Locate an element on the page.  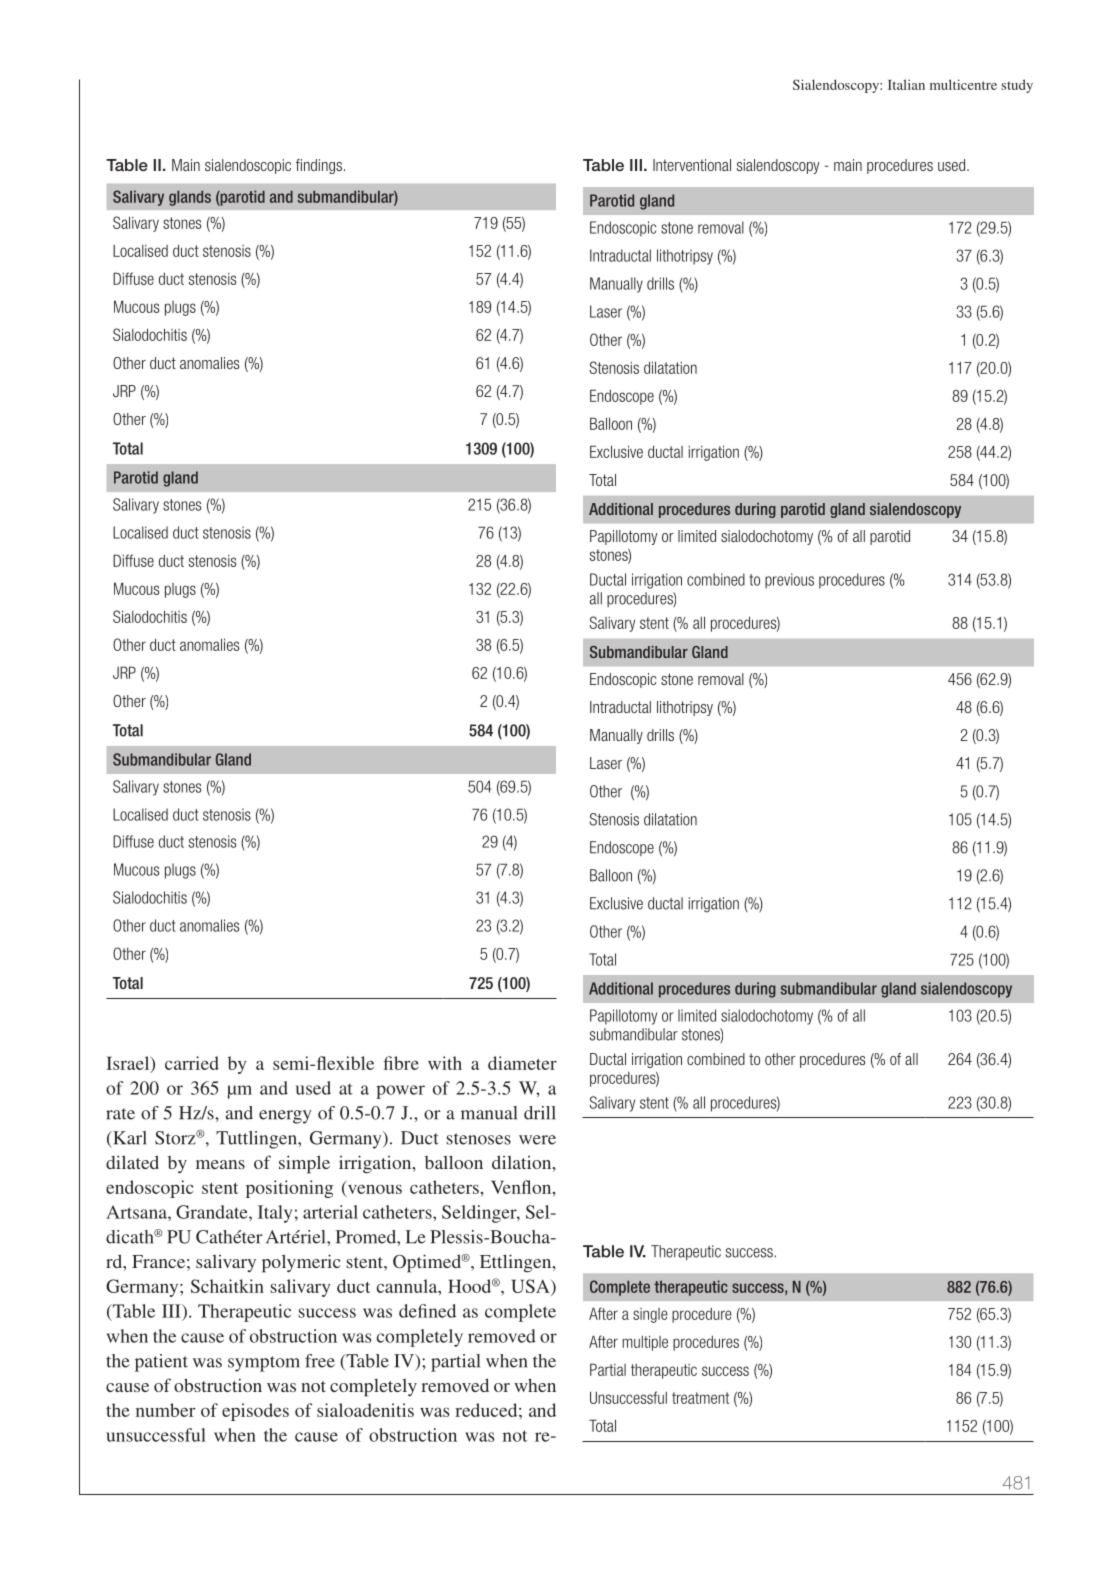
multiple is located at coordinates (645, 1343).
